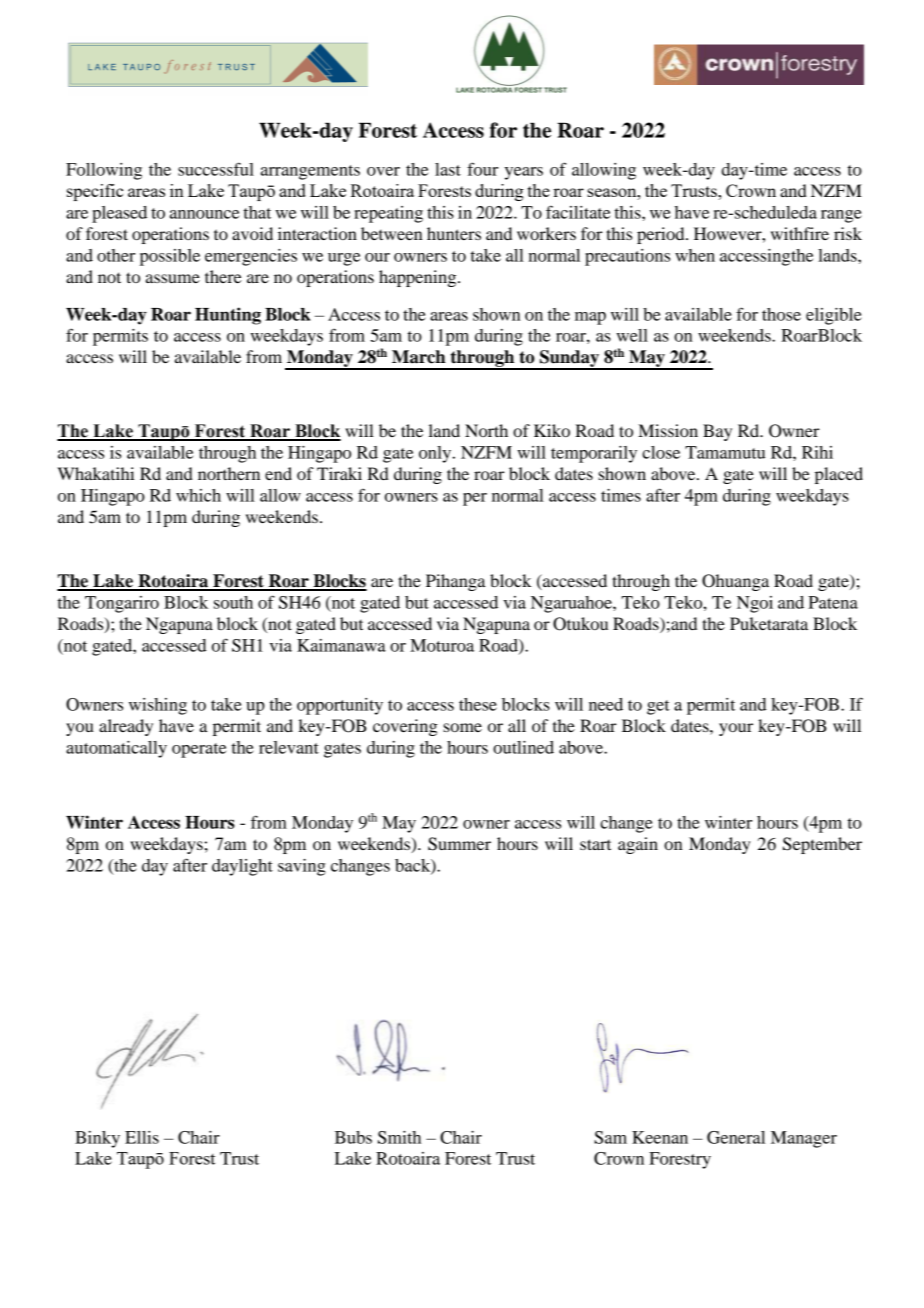  Describe the element at coordinates (822, 845) in the screenshot. I see `September` at that location.
